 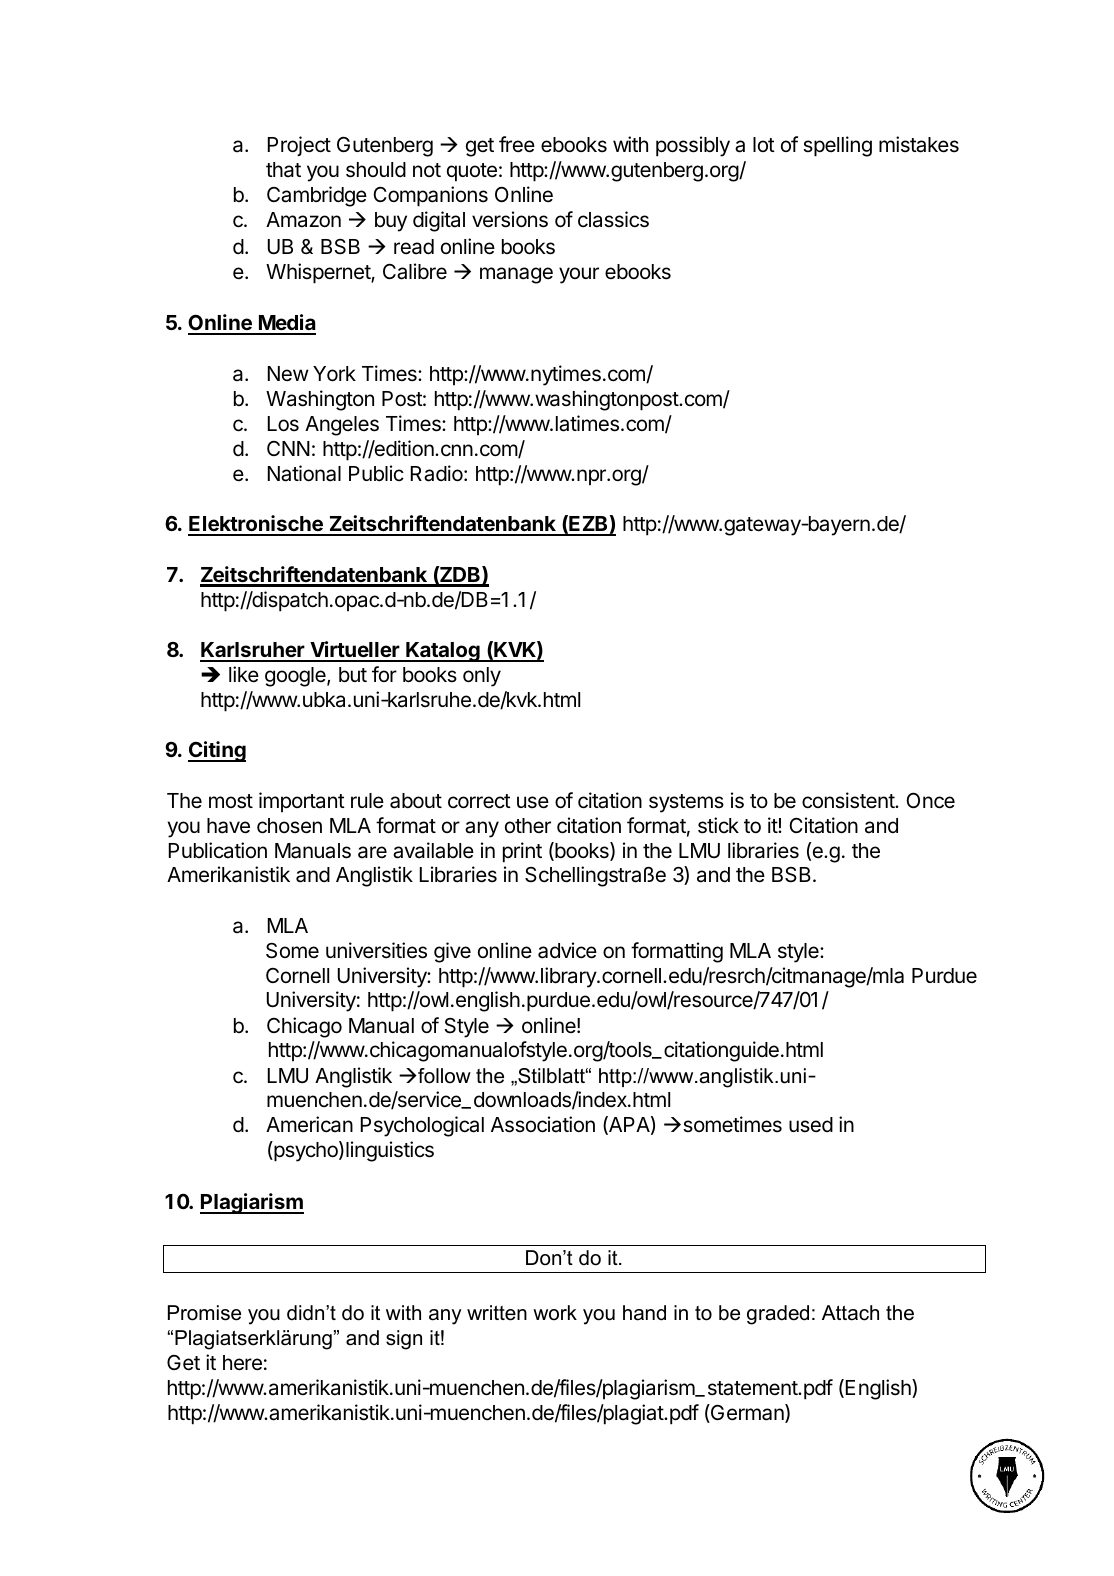 I want to click on here, so click(x=242, y=1363).
